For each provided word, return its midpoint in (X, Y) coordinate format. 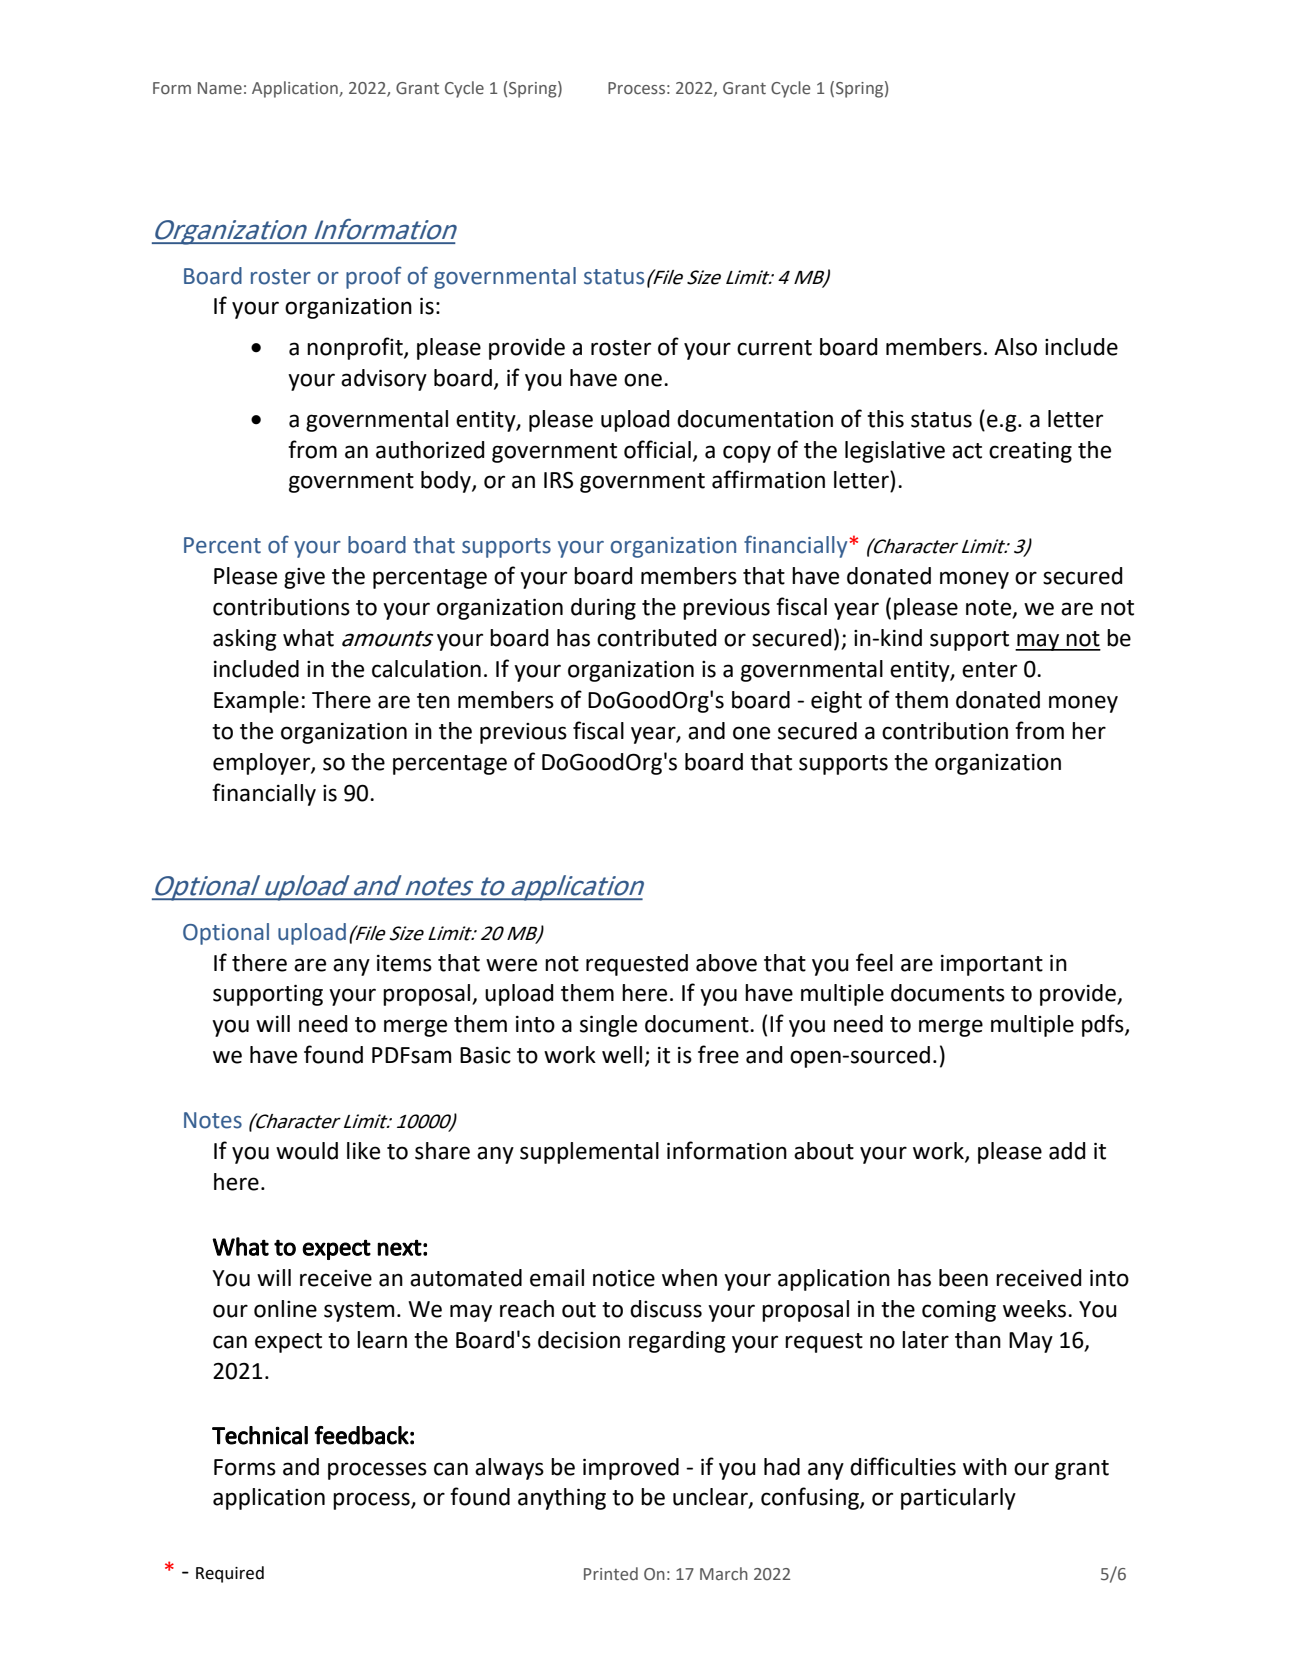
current (774, 348)
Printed (611, 1574)
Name (220, 88)
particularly (958, 1499)
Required (230, 1574)
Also (1015, 347)
